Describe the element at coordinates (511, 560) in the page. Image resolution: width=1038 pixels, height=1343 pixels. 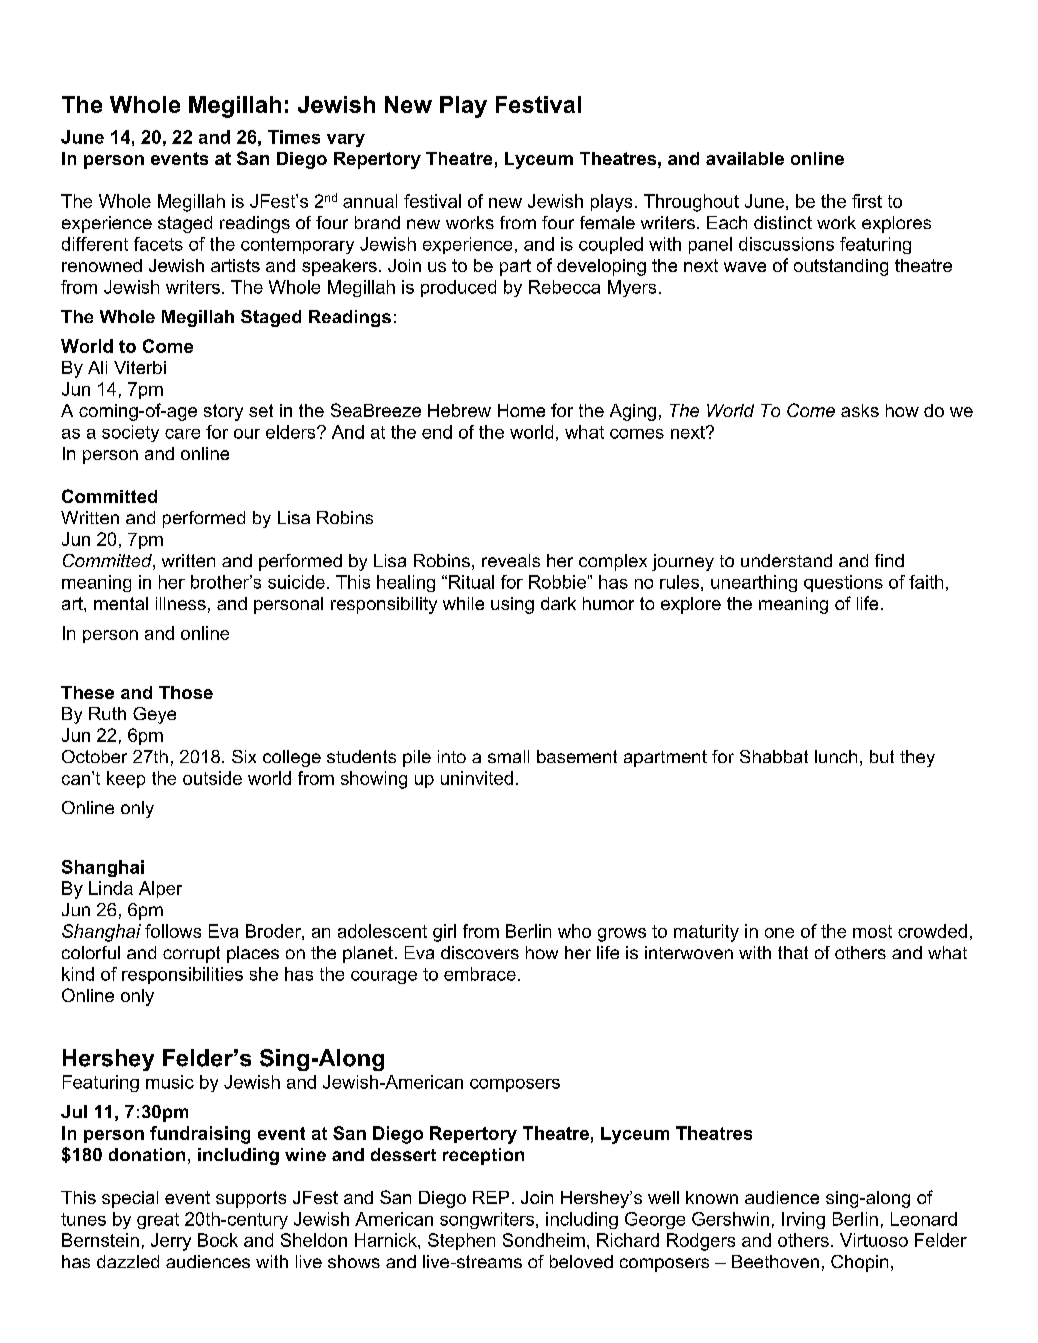
I see `reveals` at that location.
